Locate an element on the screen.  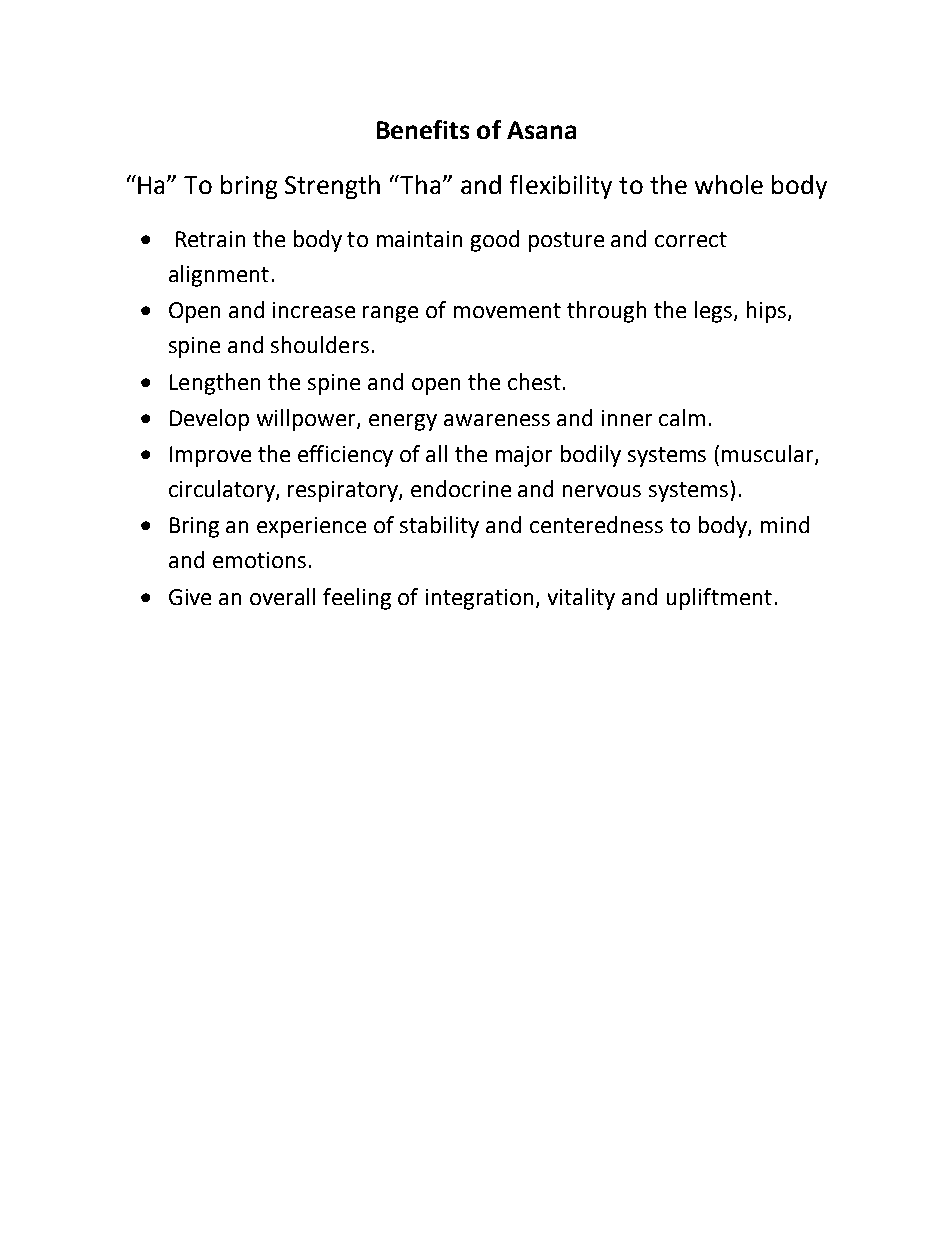
Asana is located at coordinates (541, 130).
